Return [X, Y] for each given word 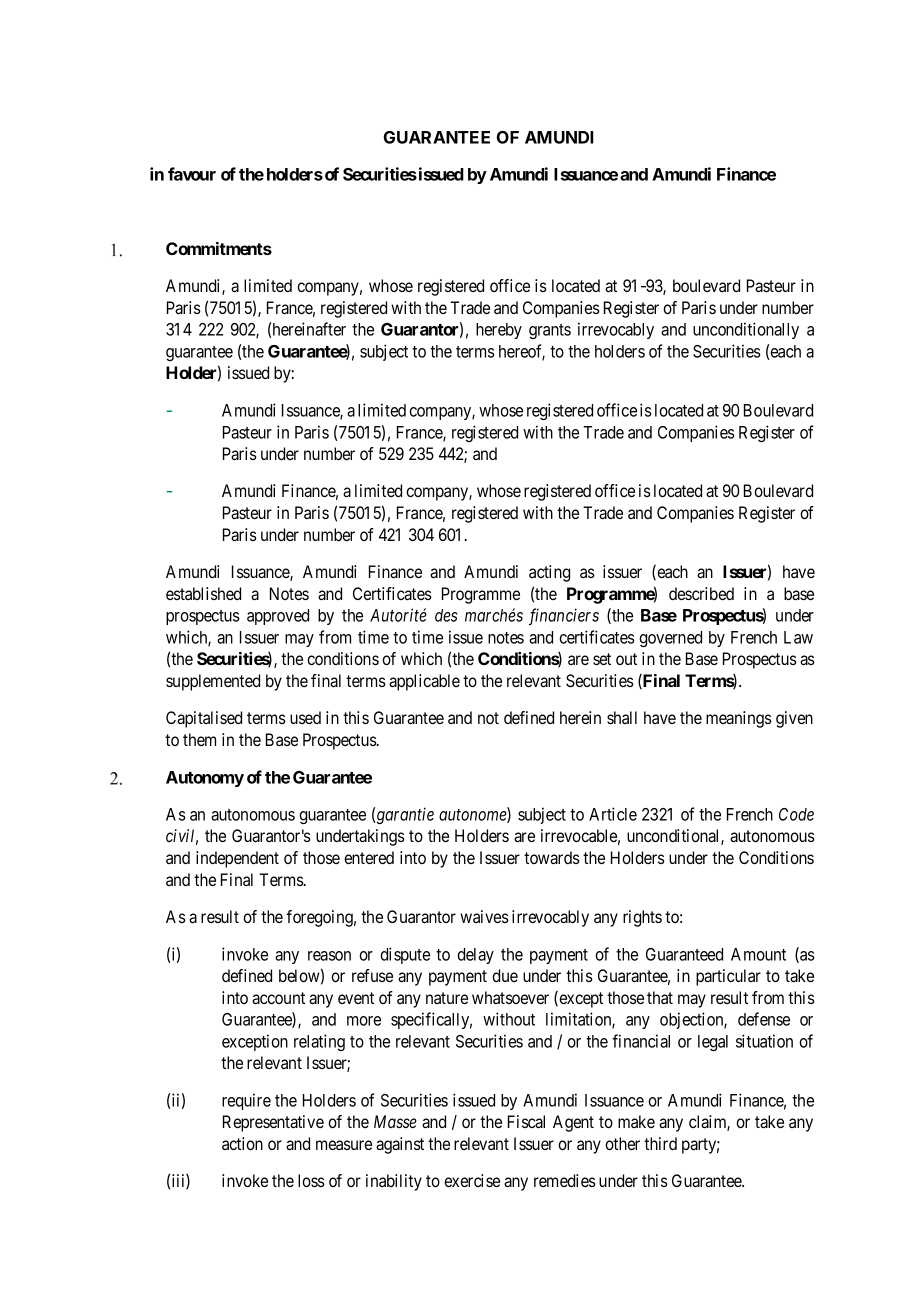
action [242, 1143]
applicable [424, 682]
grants [550, 331]
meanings [739, 719]
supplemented [213, 682]
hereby [499, 331]
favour [192, 174]
